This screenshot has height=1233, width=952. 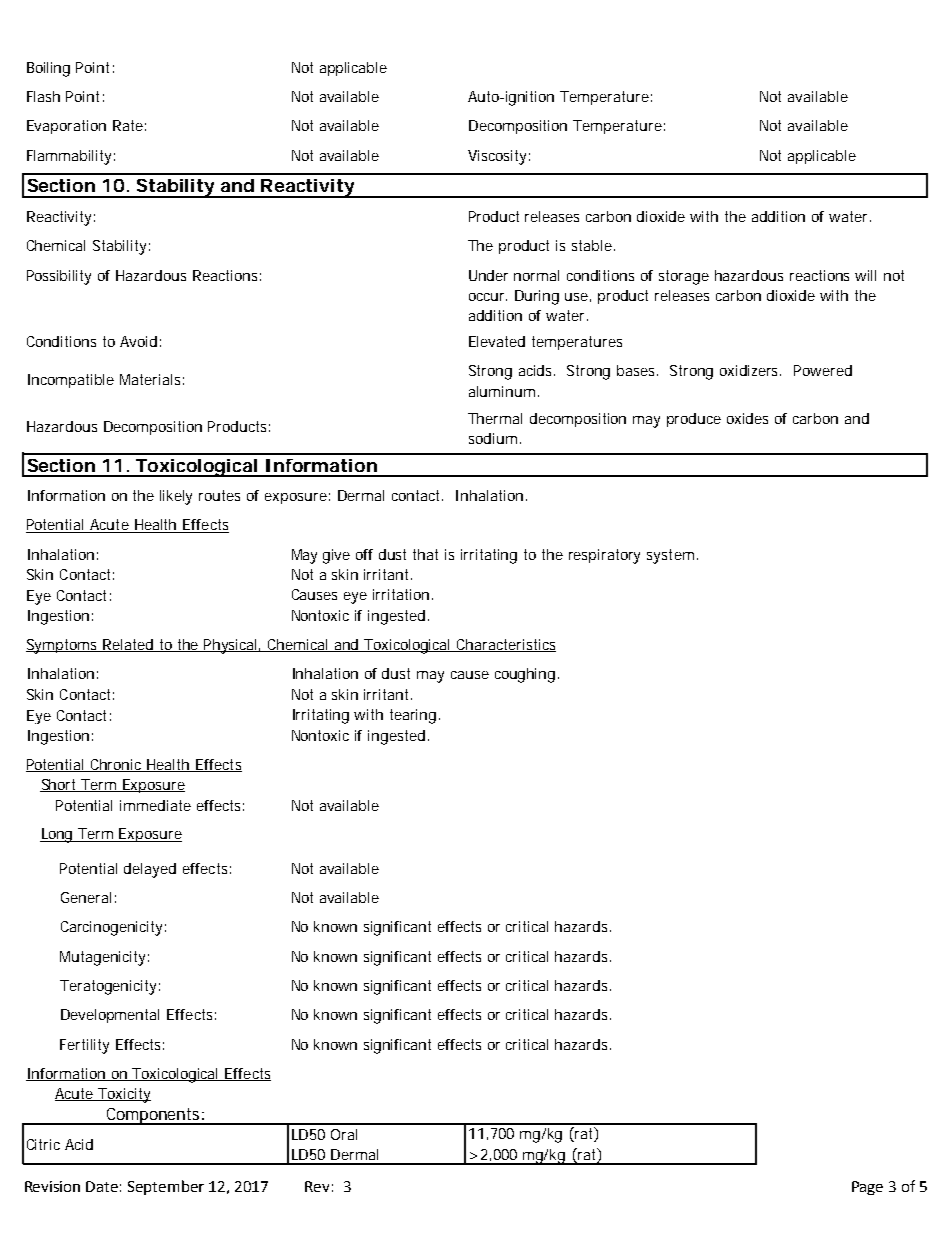 I want to click on Related, so click(x=128, y=645).
